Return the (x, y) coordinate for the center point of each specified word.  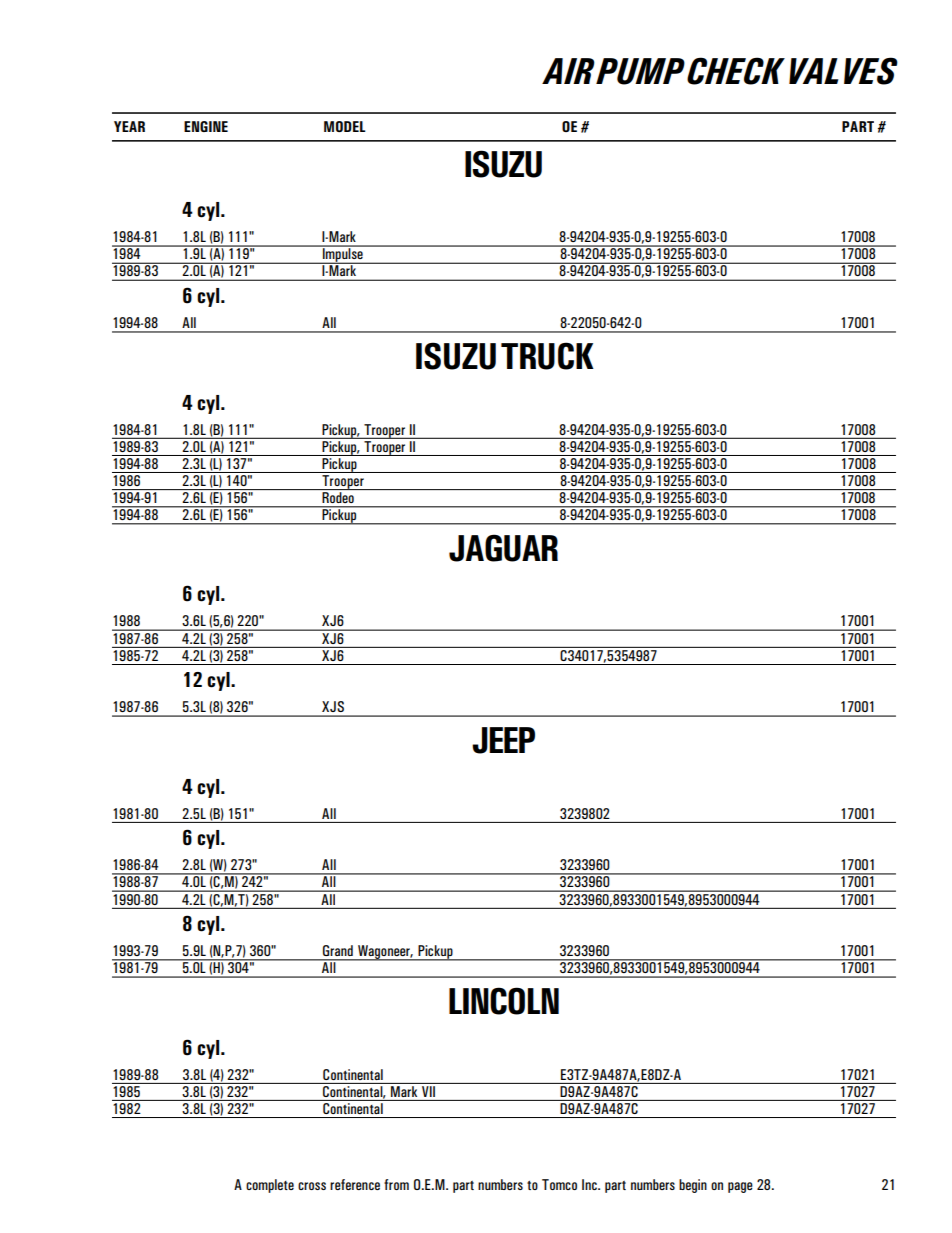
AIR (568, 71)
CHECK (736, 71)
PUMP (640, 71)
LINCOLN (504, 1001)
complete (270, 1186)
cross (312, 1186)
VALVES (843, 71)
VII (428, 1090)
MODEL (345, 126)
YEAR (129, 126)
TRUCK (547, 356)
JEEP (503, 740)
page (740, 1187)
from (396, 1184)
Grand (338, 950)
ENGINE (206, 126)
